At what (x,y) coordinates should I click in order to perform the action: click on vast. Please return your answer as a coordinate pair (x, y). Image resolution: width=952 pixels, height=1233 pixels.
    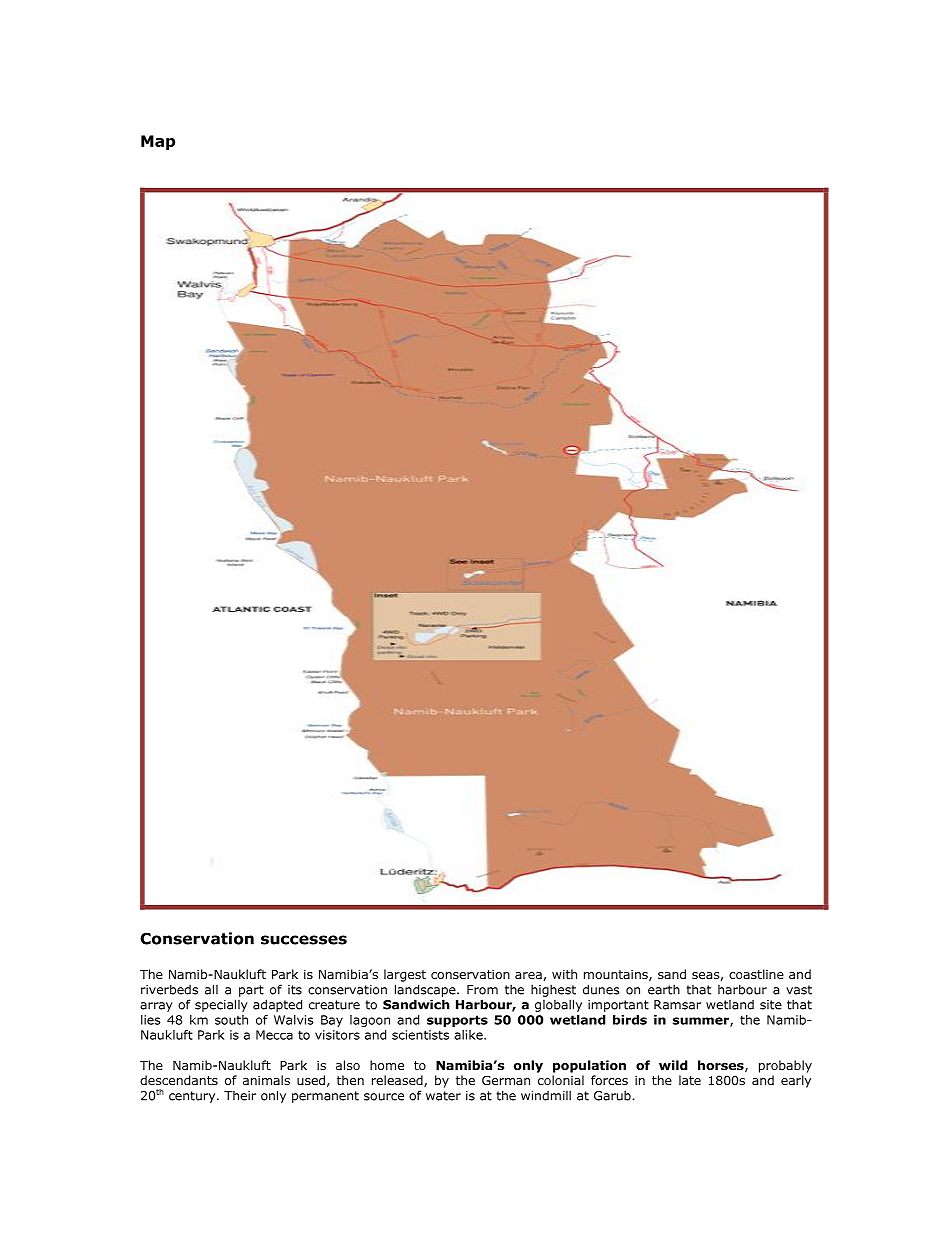
    Looking at the image, I should click on (799, 990).
